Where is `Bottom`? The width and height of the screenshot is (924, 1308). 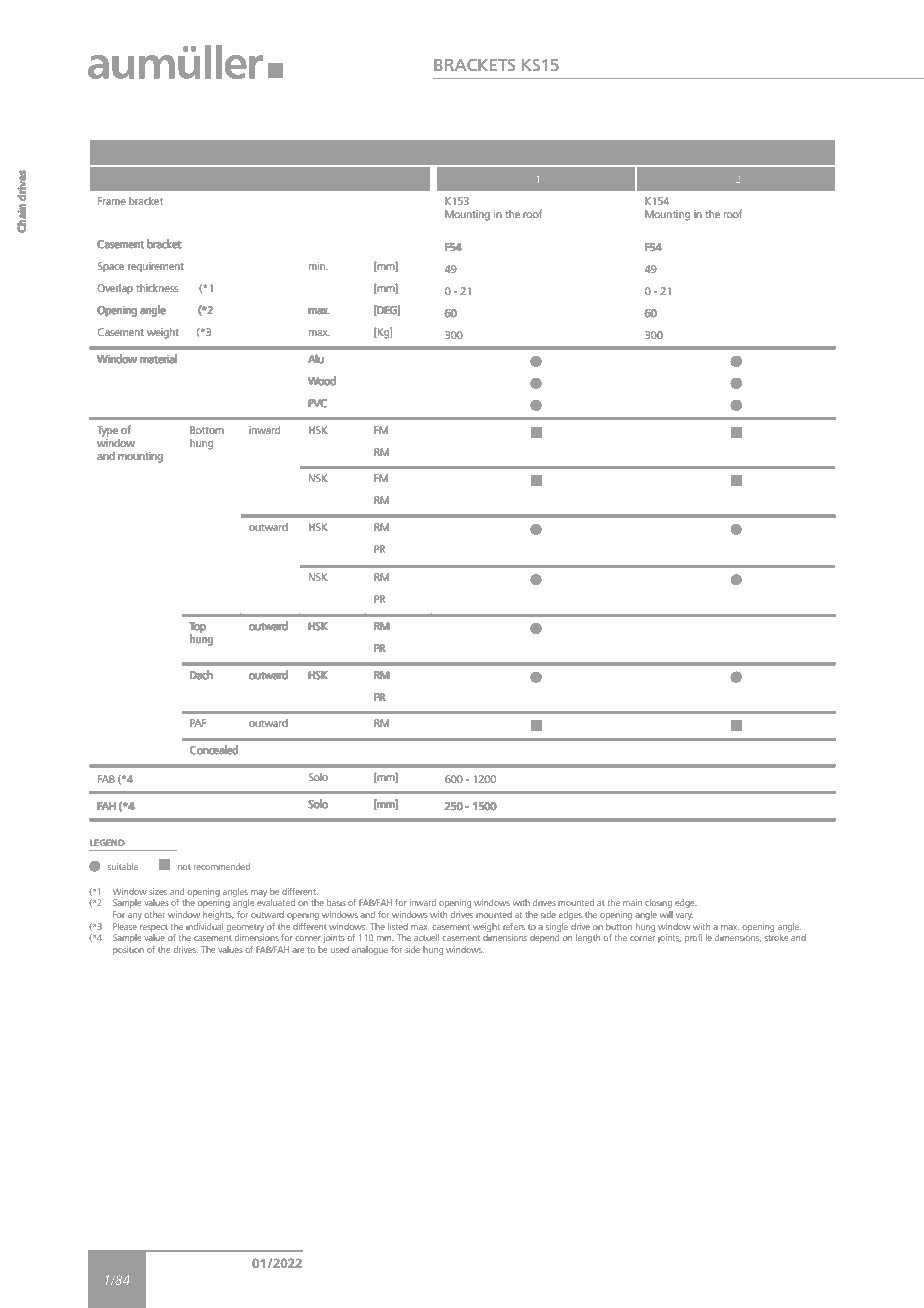
Bottom is located at coordinates (206, 430).
